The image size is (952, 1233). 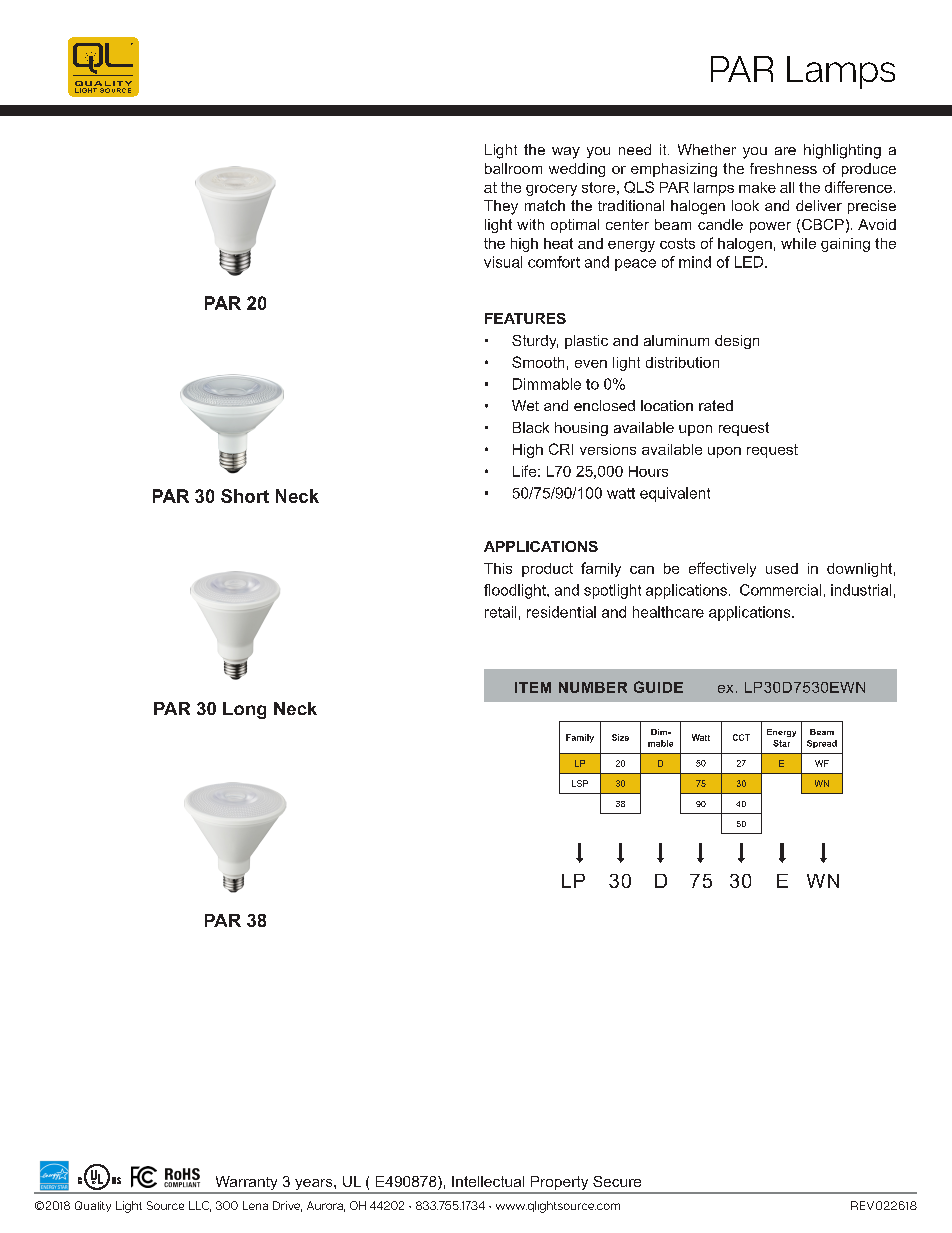 What do you see at coordinates (783, 168) in the screenshot?
I see `freshness` at bounding box center [783, 168].
